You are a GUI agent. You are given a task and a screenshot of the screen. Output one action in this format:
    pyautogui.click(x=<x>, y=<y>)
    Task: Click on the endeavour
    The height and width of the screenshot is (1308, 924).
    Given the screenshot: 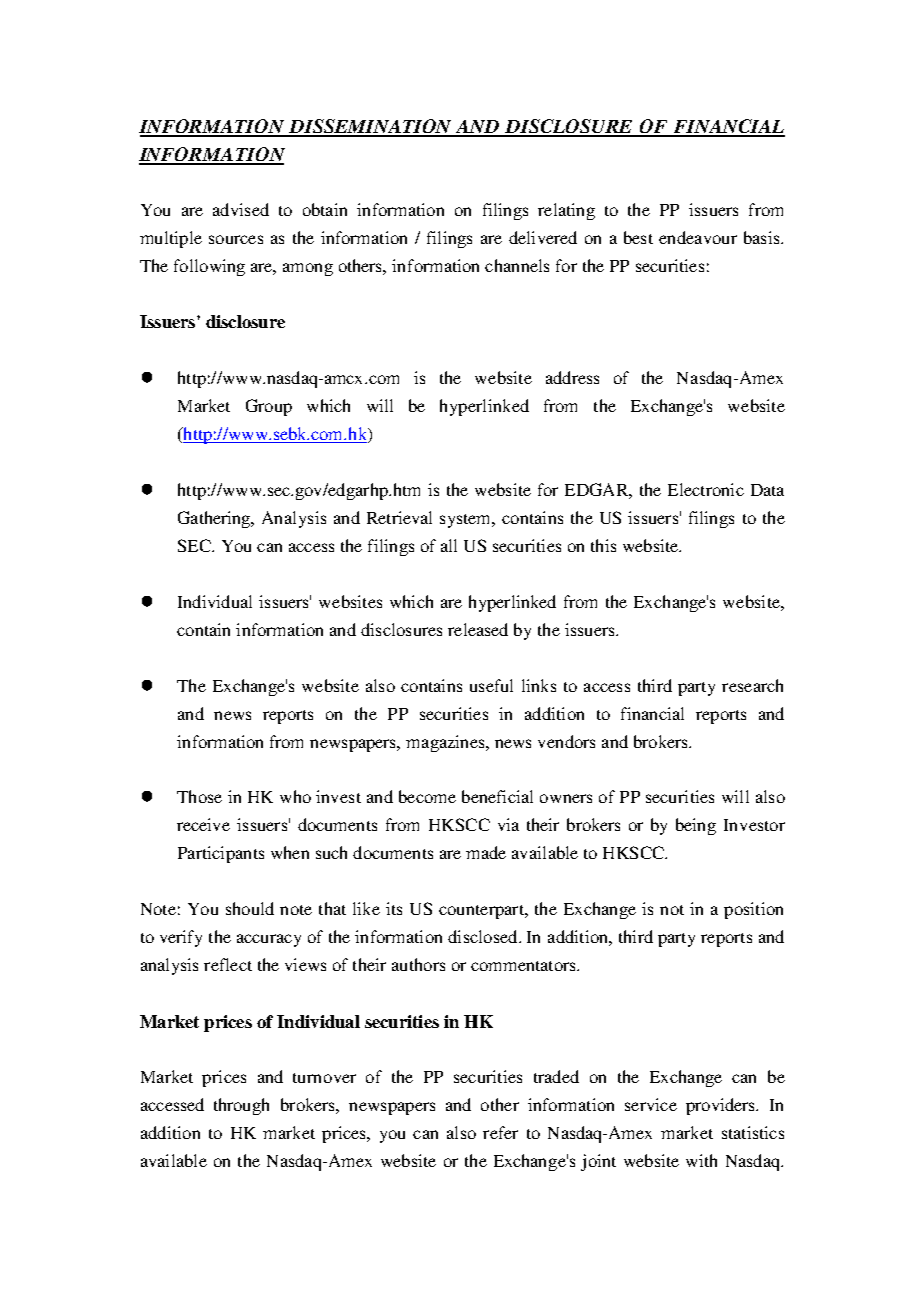 What is the action you would take?
    pyautogui.click(x=698, y=237)
